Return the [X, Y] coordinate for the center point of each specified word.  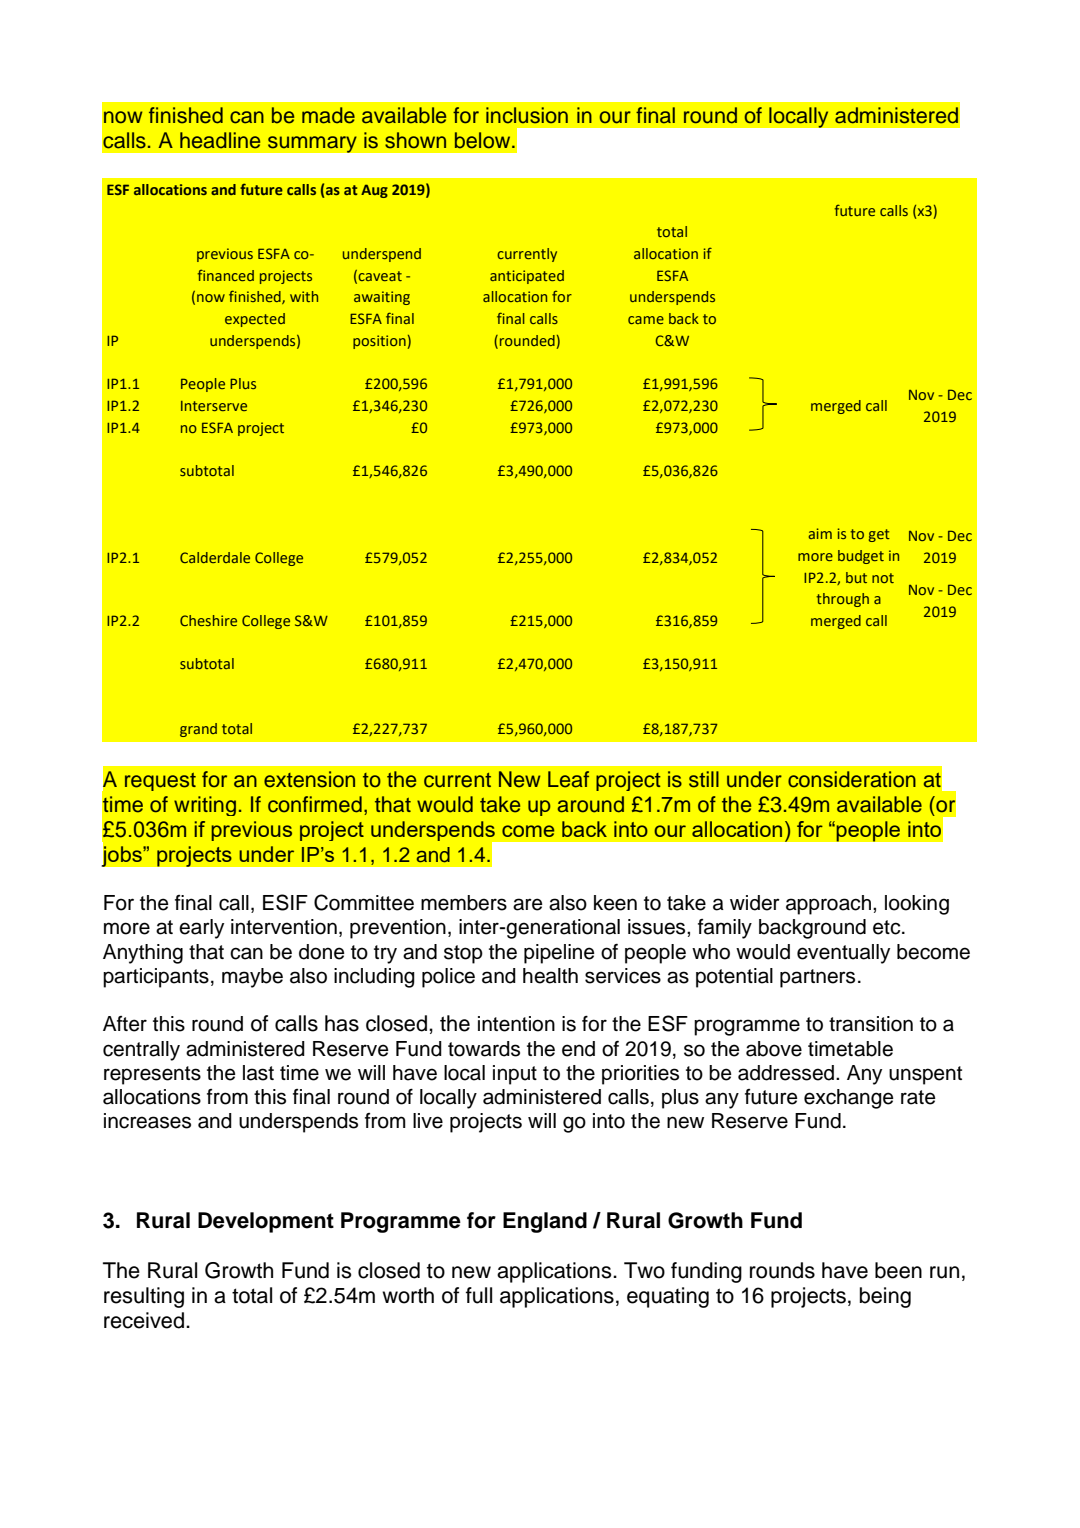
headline [220, 140]
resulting [144, 1297]
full [479, 1295]
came [646, 320]
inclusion [527, 115]
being [885, 1297]
